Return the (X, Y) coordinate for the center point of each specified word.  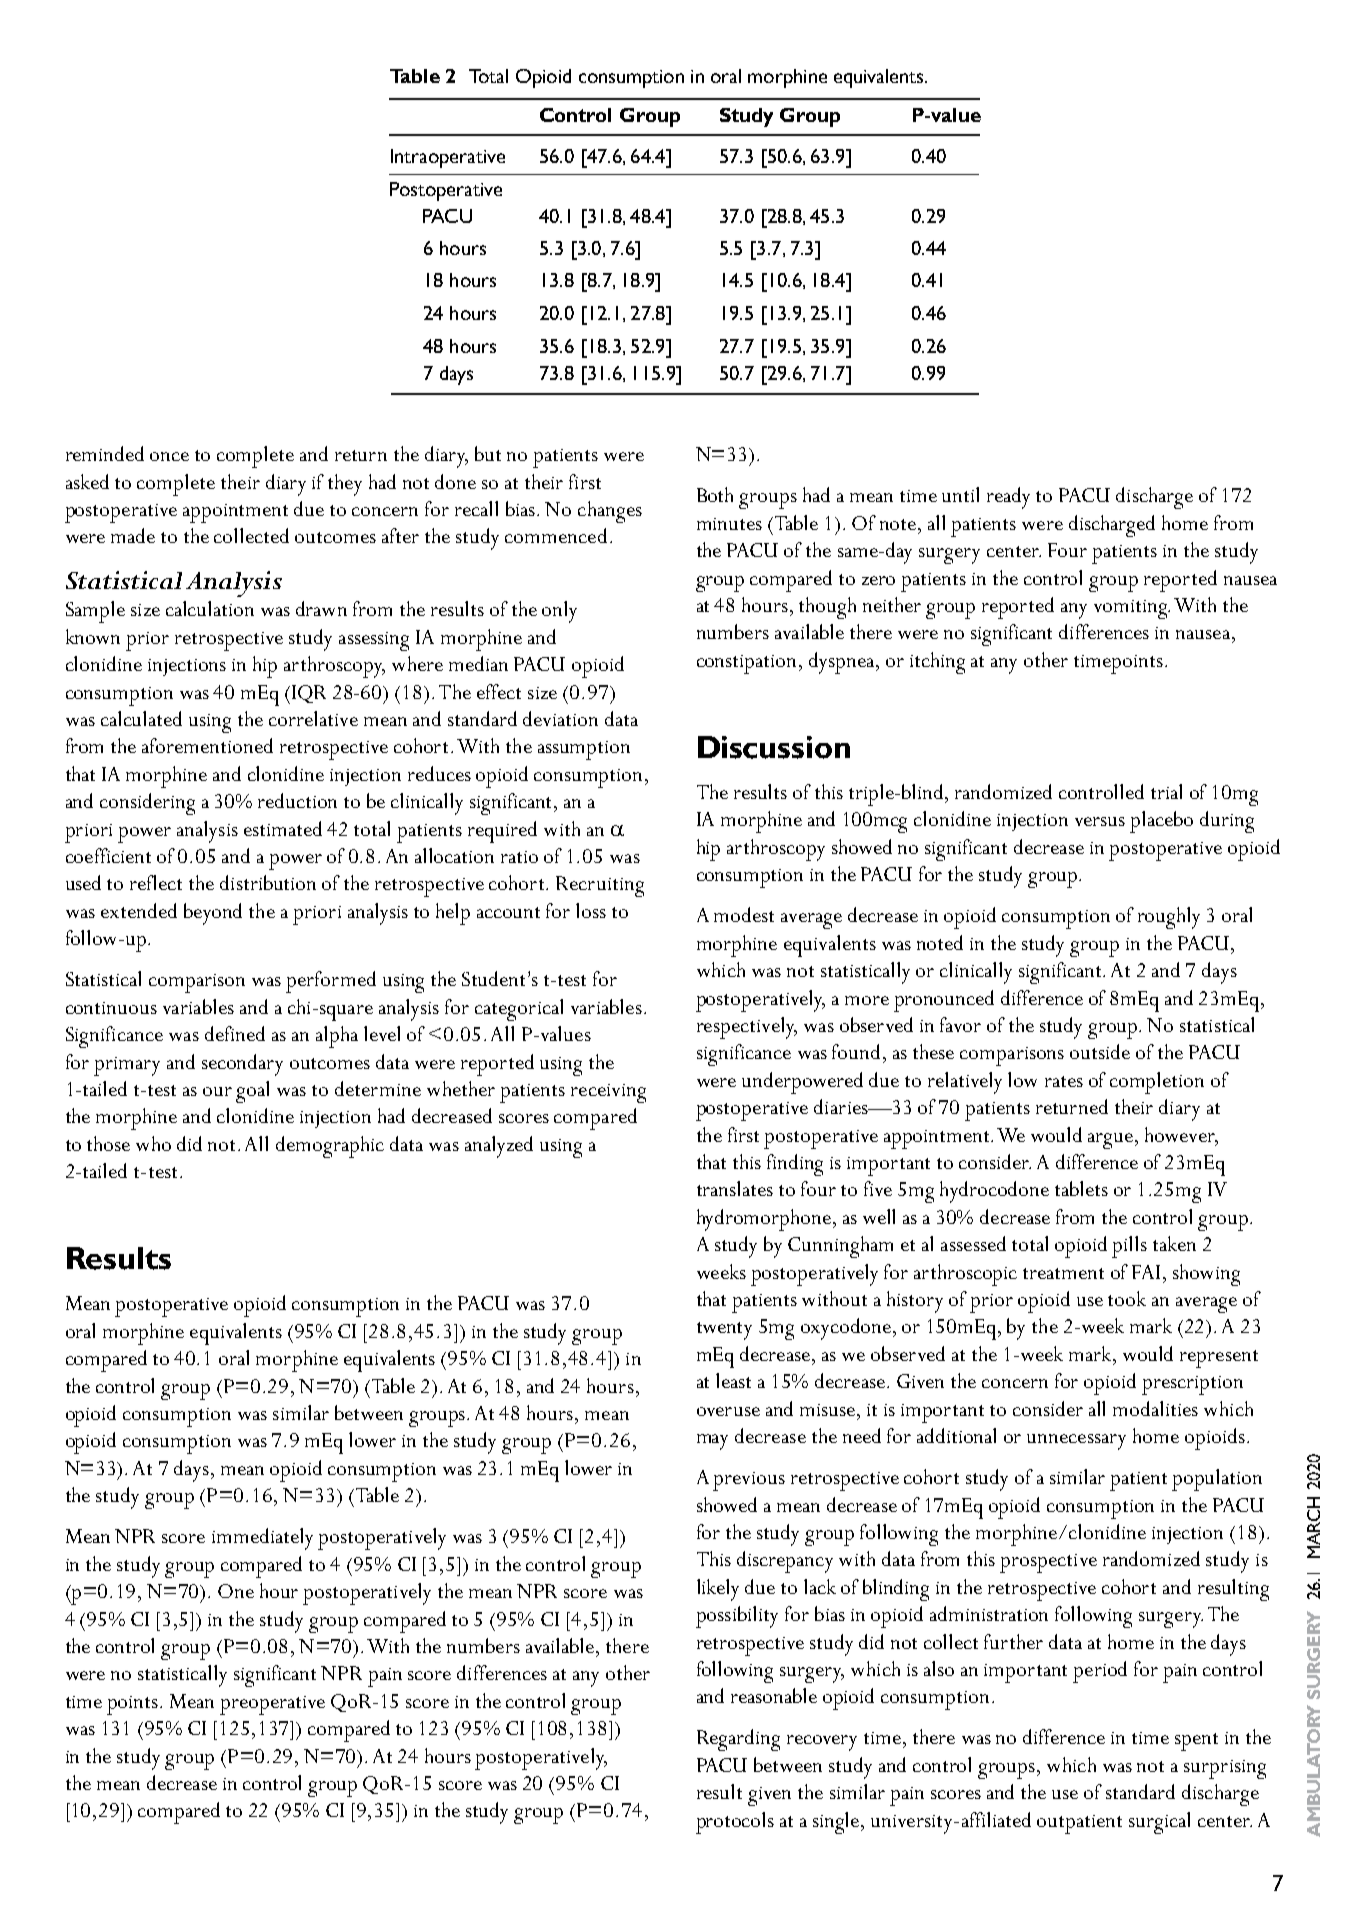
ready (1008, 498)
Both (715, 494)
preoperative (272, 1705)
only (559, 612)
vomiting (1132, 609)
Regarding (738, 1740)
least (733, 1380)
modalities (1155, 1408)
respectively (747, 1028)
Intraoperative (448, 158)
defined (235, 1033)
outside (1100, 1051)
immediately (262, 1539)
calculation (210, 608)
